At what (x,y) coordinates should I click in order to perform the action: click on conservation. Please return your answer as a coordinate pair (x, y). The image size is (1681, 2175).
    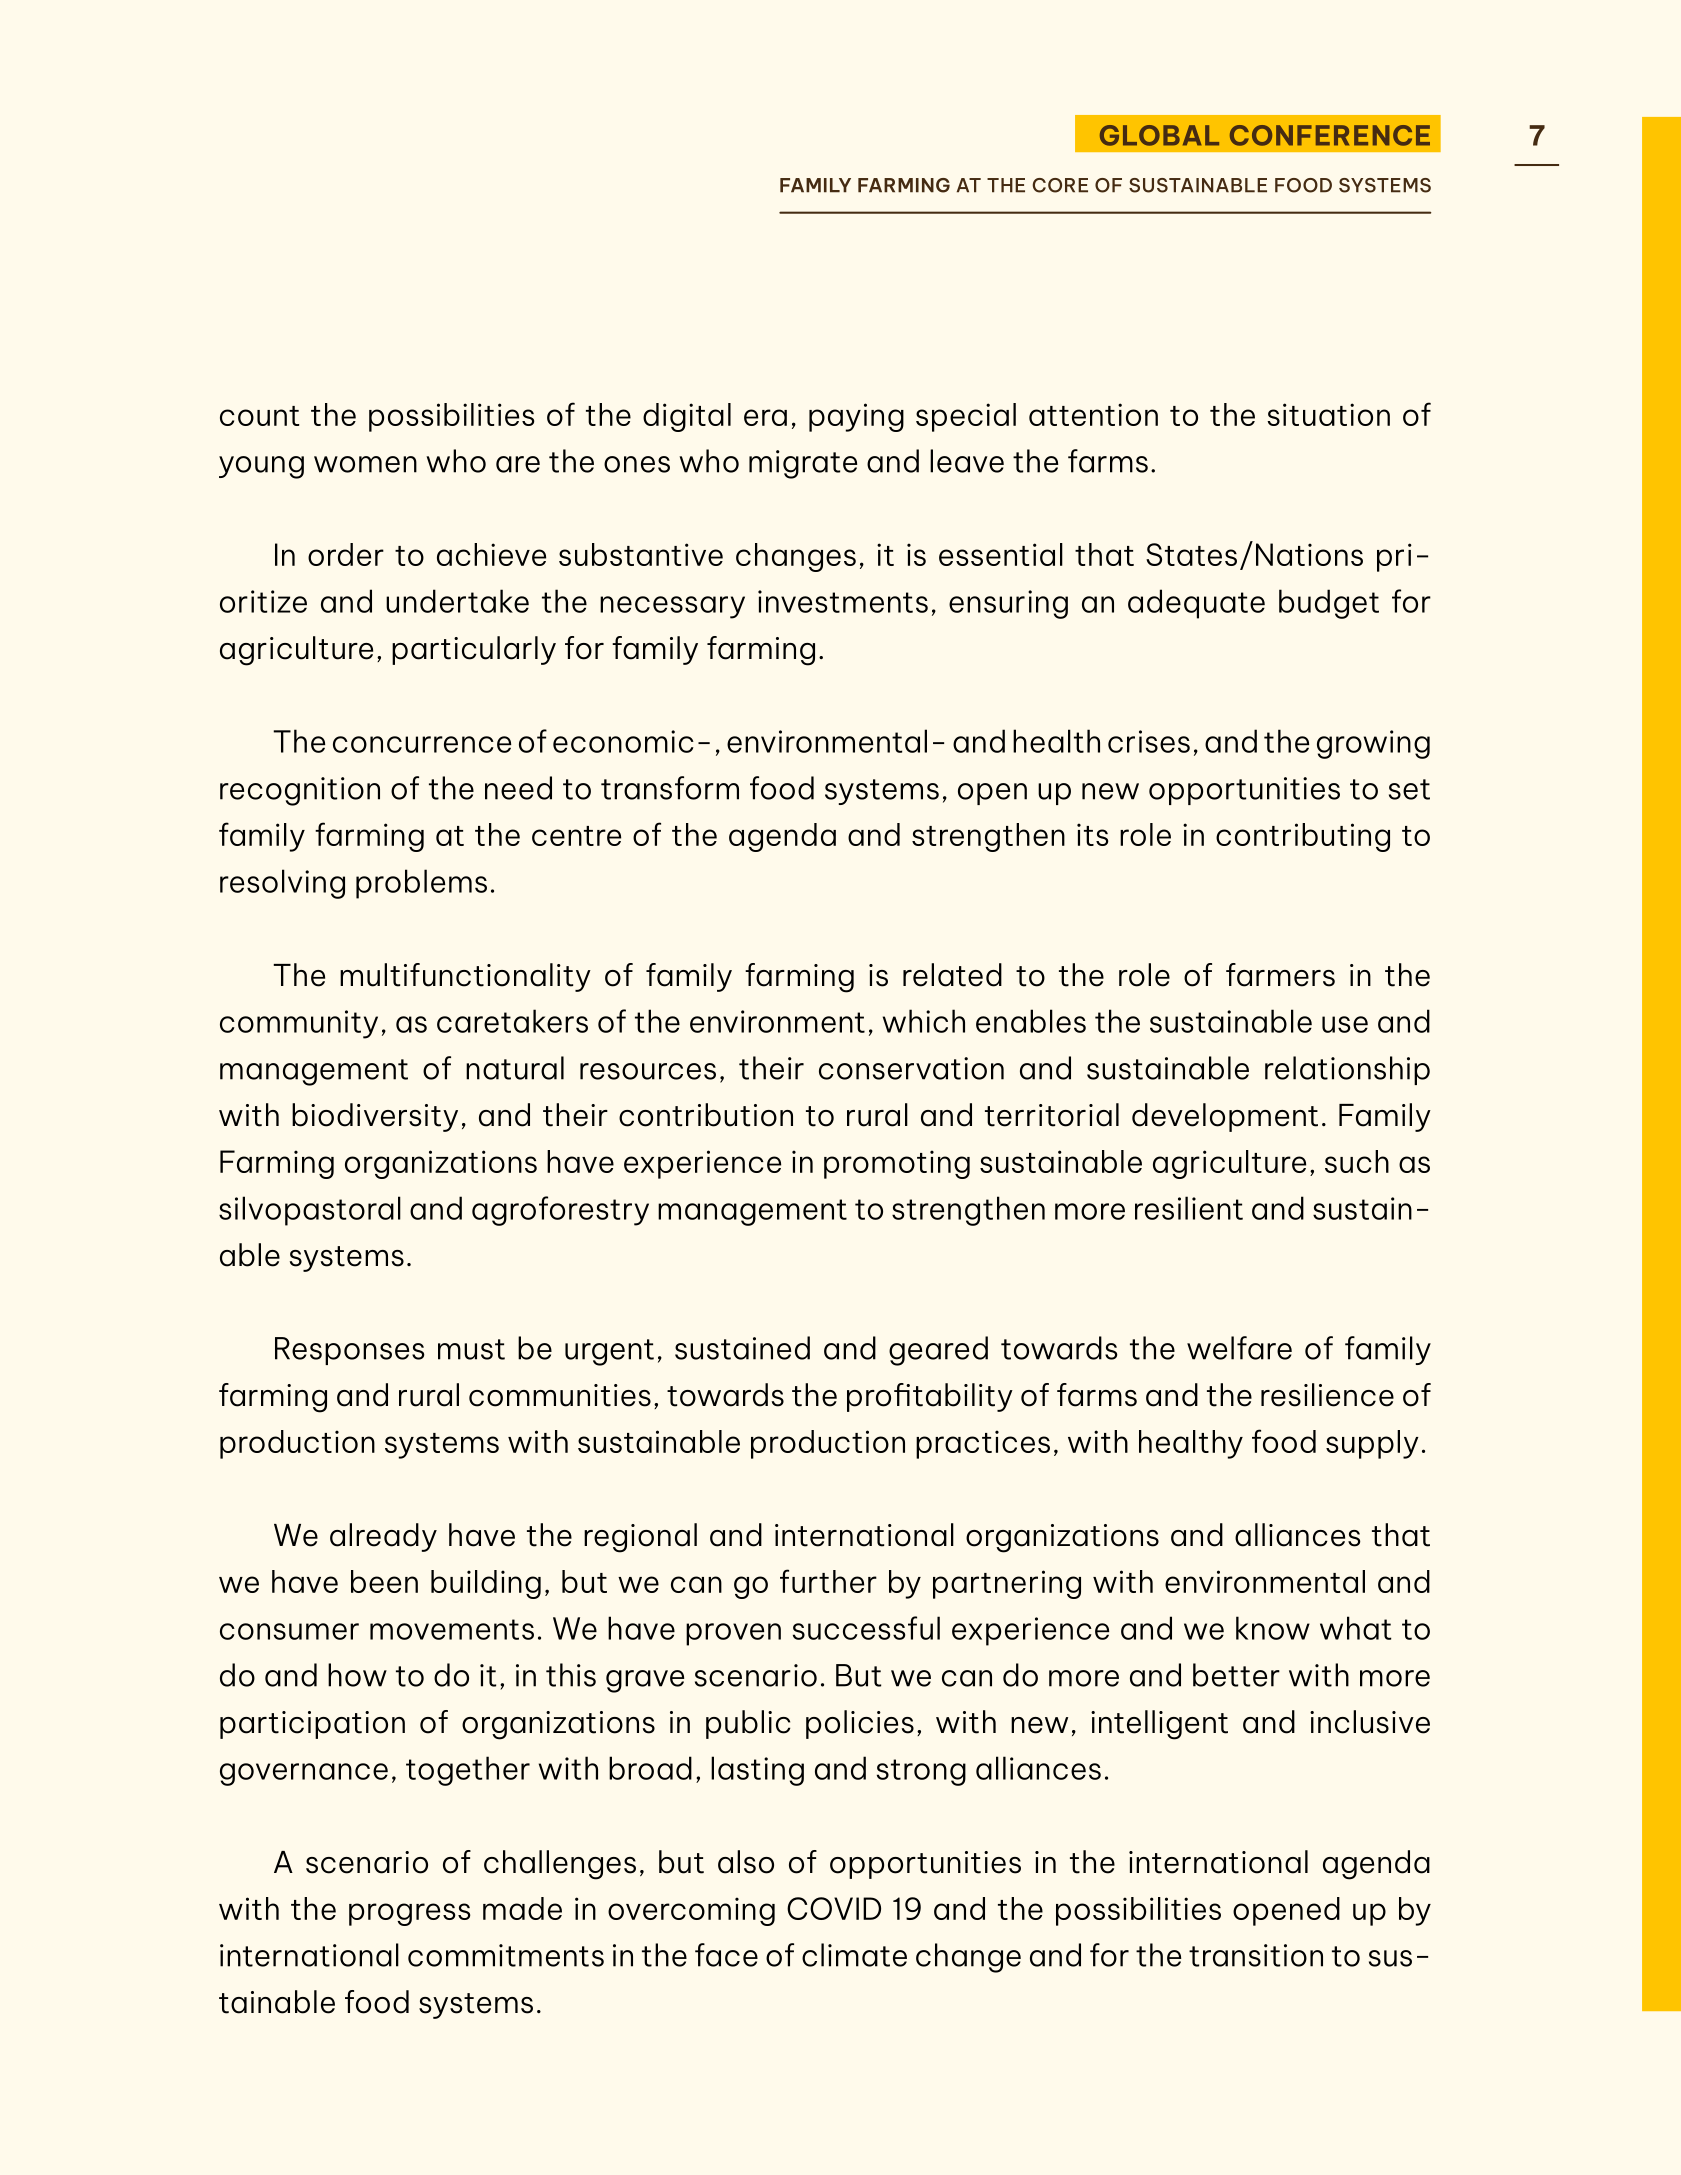
    Looking at the image, I should click on (911, 1068).
